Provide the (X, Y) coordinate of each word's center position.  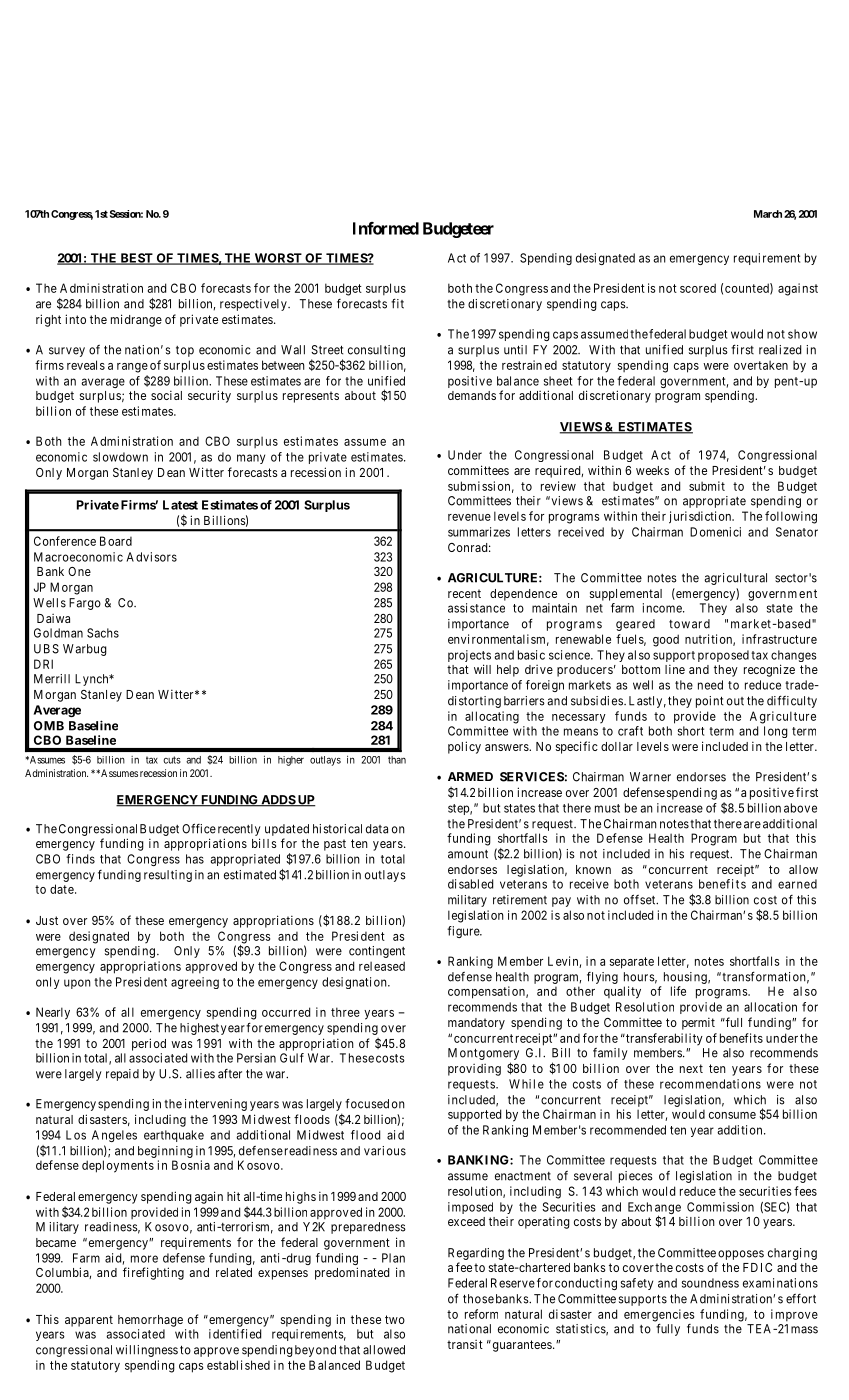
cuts (172, 760)
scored (698, 288)
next (691, 1068)
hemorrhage (150, 1321)
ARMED (470, 776)
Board (116, 541)
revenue (469, 517)
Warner (650, 777)
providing (474, 1070)
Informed (386, 228)
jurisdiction (701, 517)
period (149, 1044)
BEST (136, 259)
